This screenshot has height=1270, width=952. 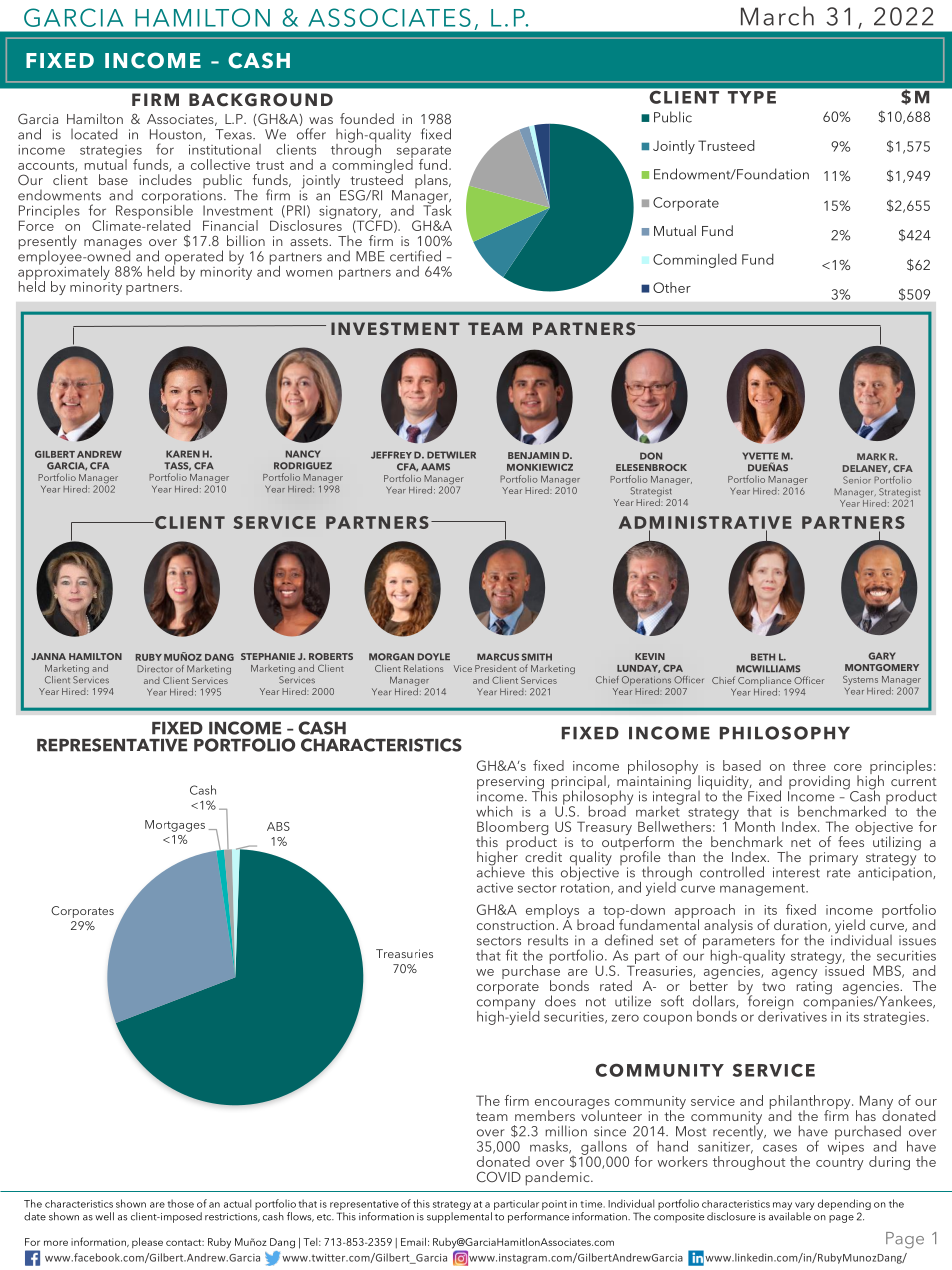 I want to click on Other, so click(x=672, y=287).
